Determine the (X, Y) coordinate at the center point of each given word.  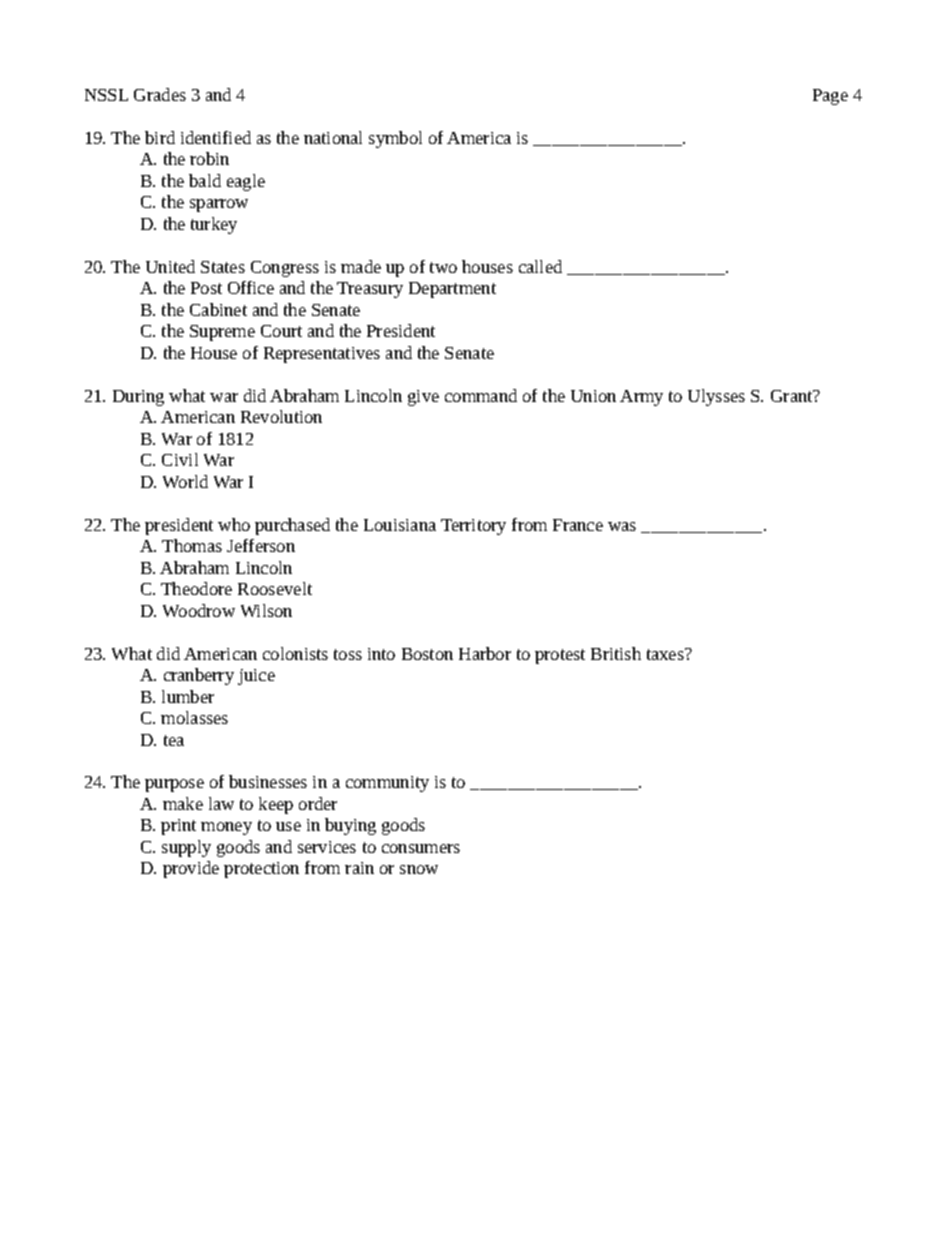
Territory (473, 527)
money (226, 828)
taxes (666, 654)
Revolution (281, 416)
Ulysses (716, 397)
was (622, 526)
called (540, 266)
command (481, 395)
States (223, 267)
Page (830, 97)
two (443, 267)
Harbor (485, 653)
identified (216, 137)
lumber (188, 696)
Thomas (192, 545)
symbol (395, 139)
